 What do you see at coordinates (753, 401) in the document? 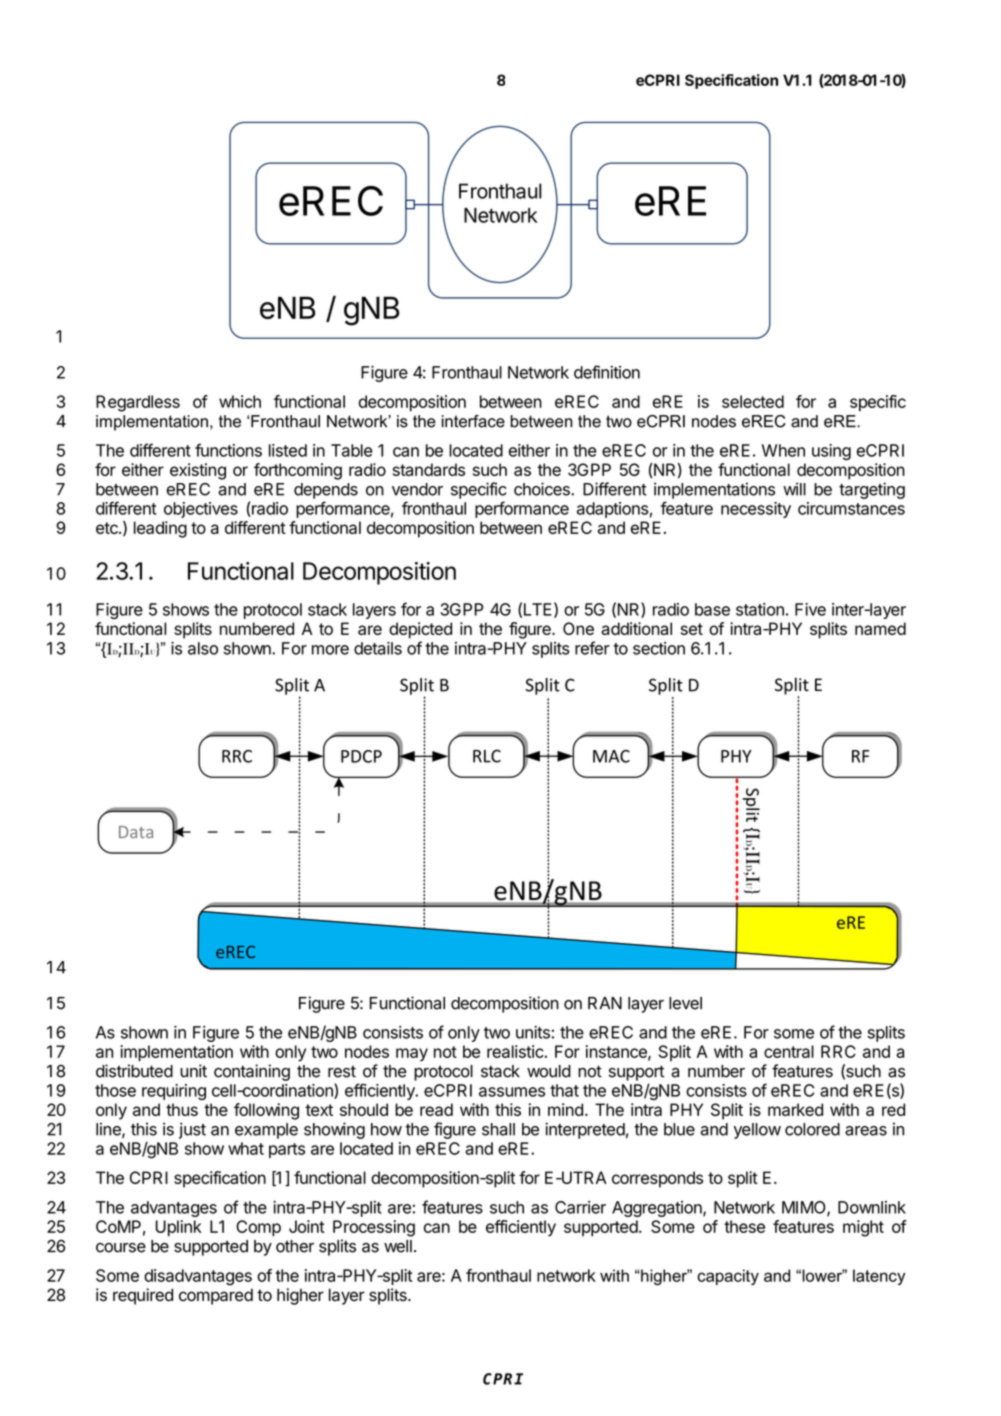
I see `selected` at bounding box center [753, 401].
